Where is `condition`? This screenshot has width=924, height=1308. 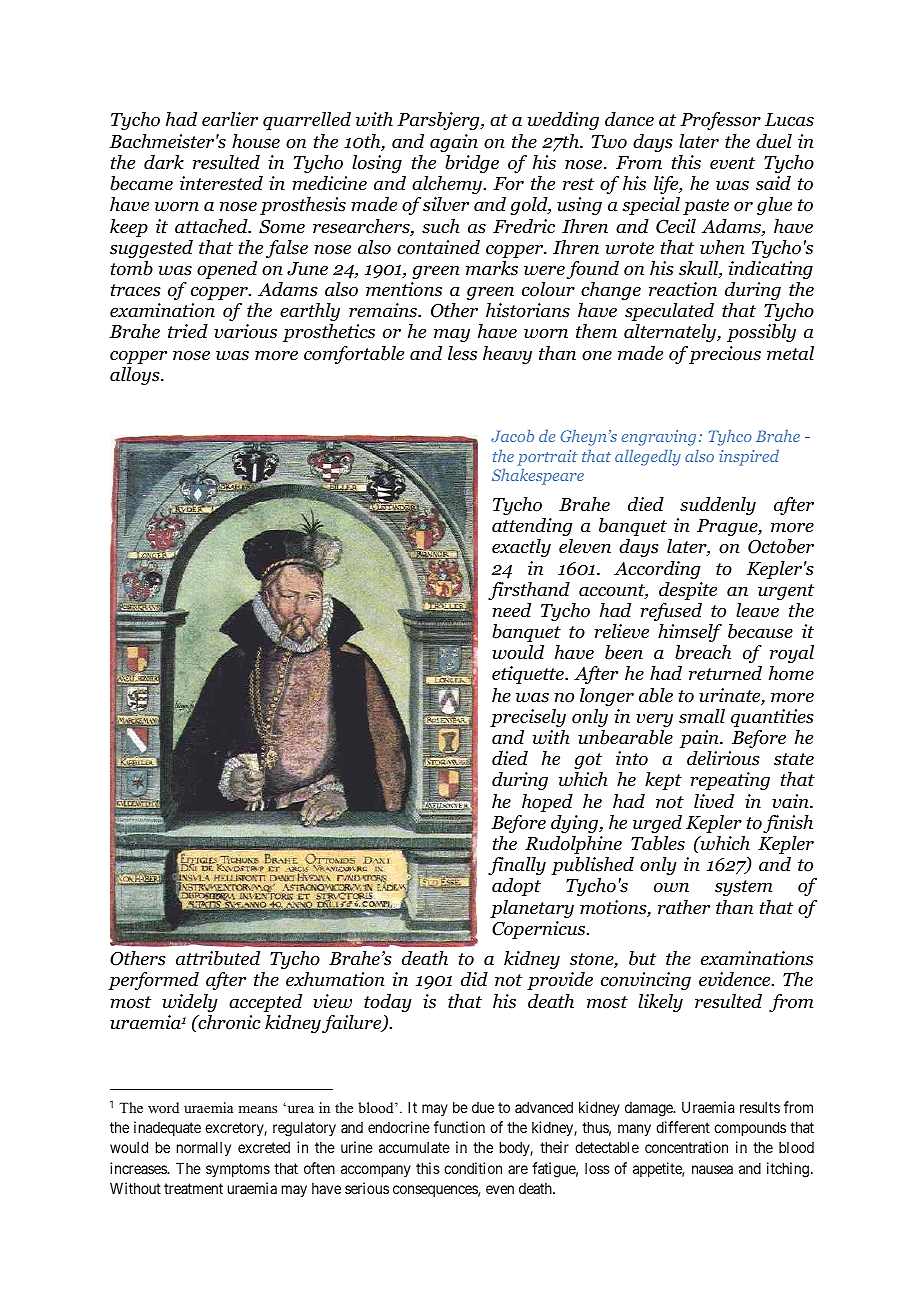
condition is located at coordinates (473, 1168).
